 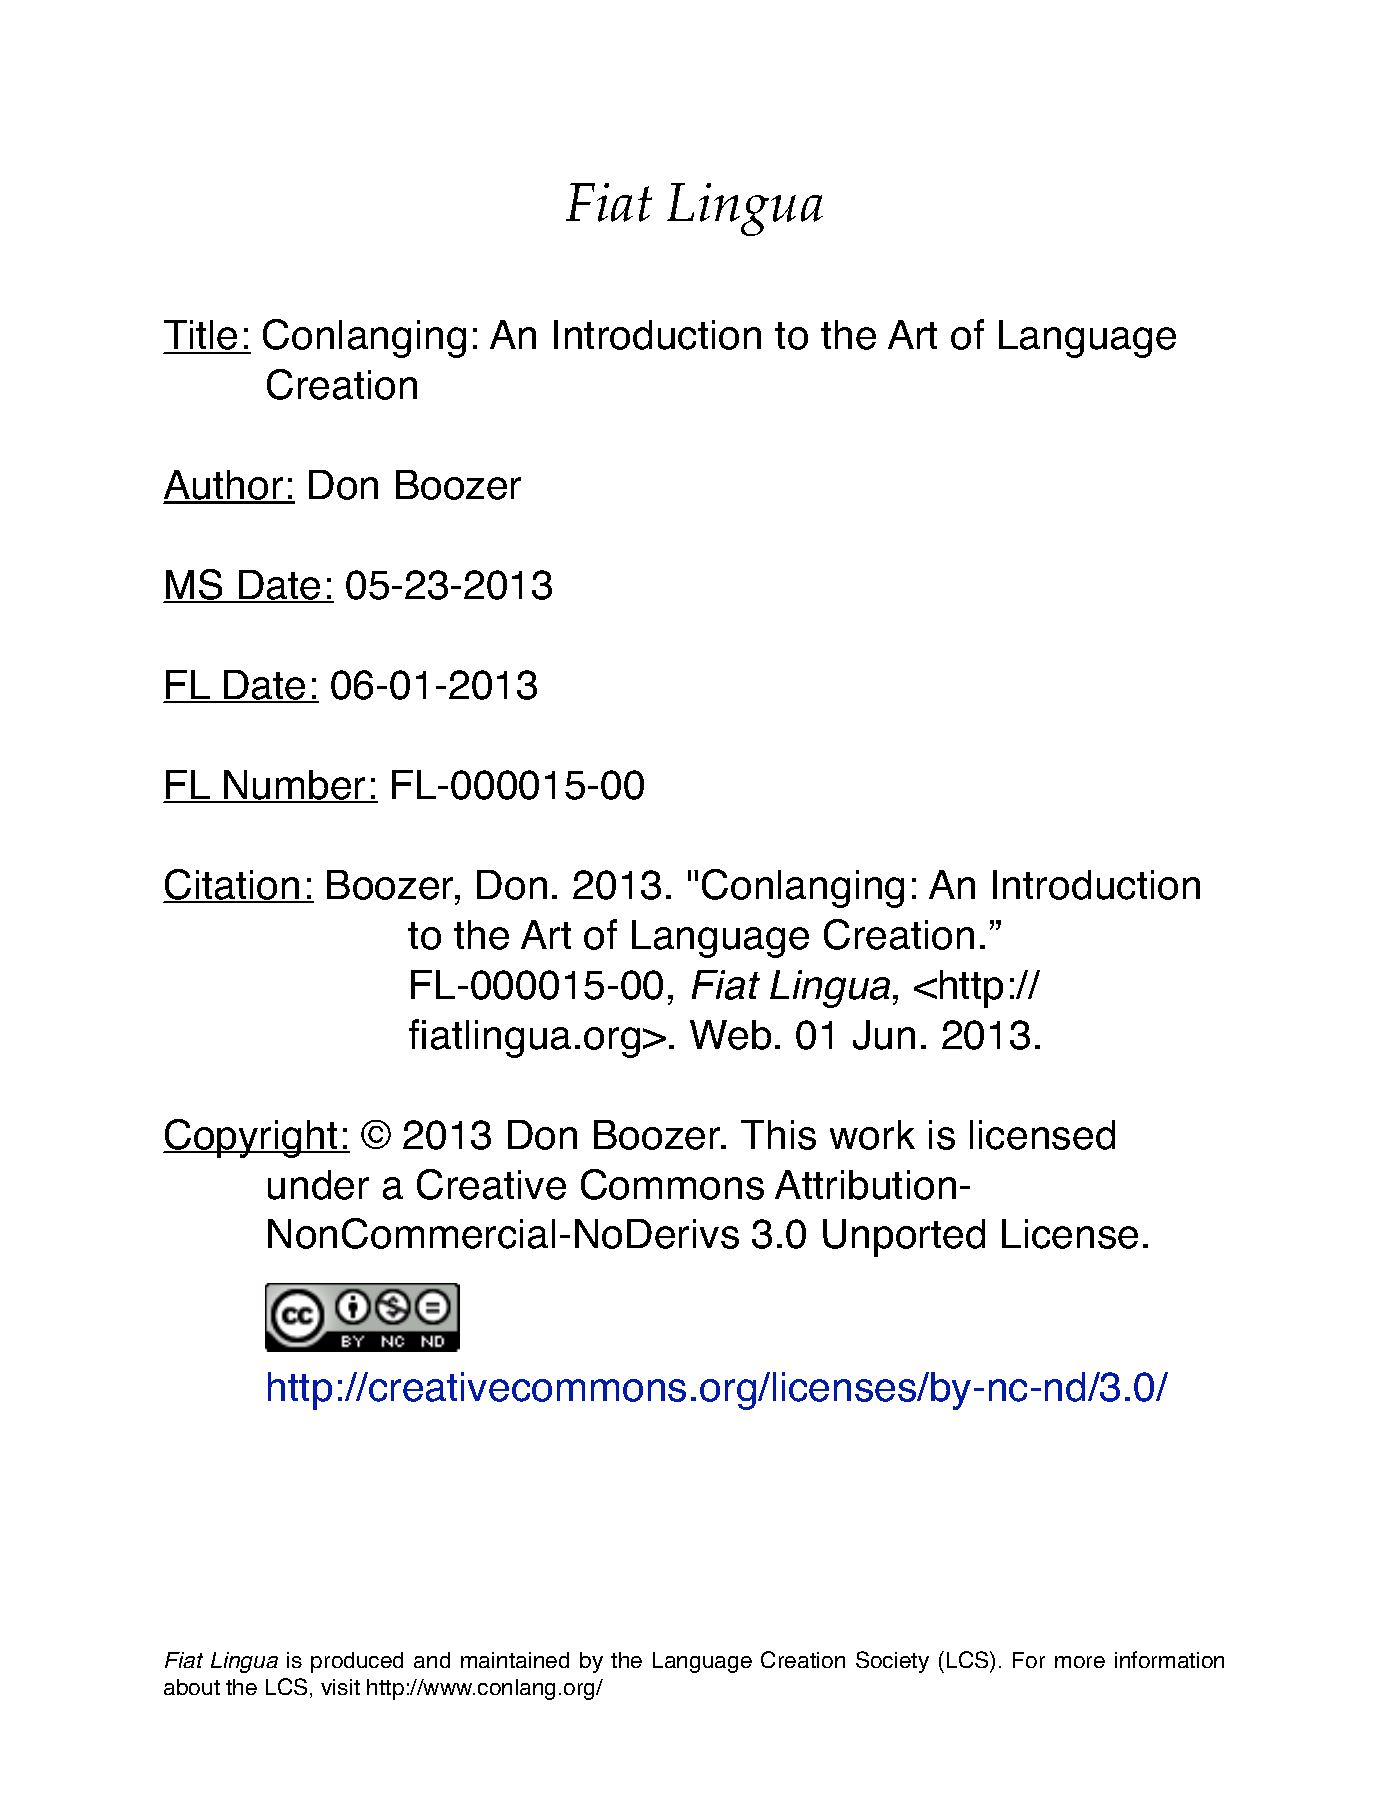 I want to click on Web, so click(x=730, y=1035).
